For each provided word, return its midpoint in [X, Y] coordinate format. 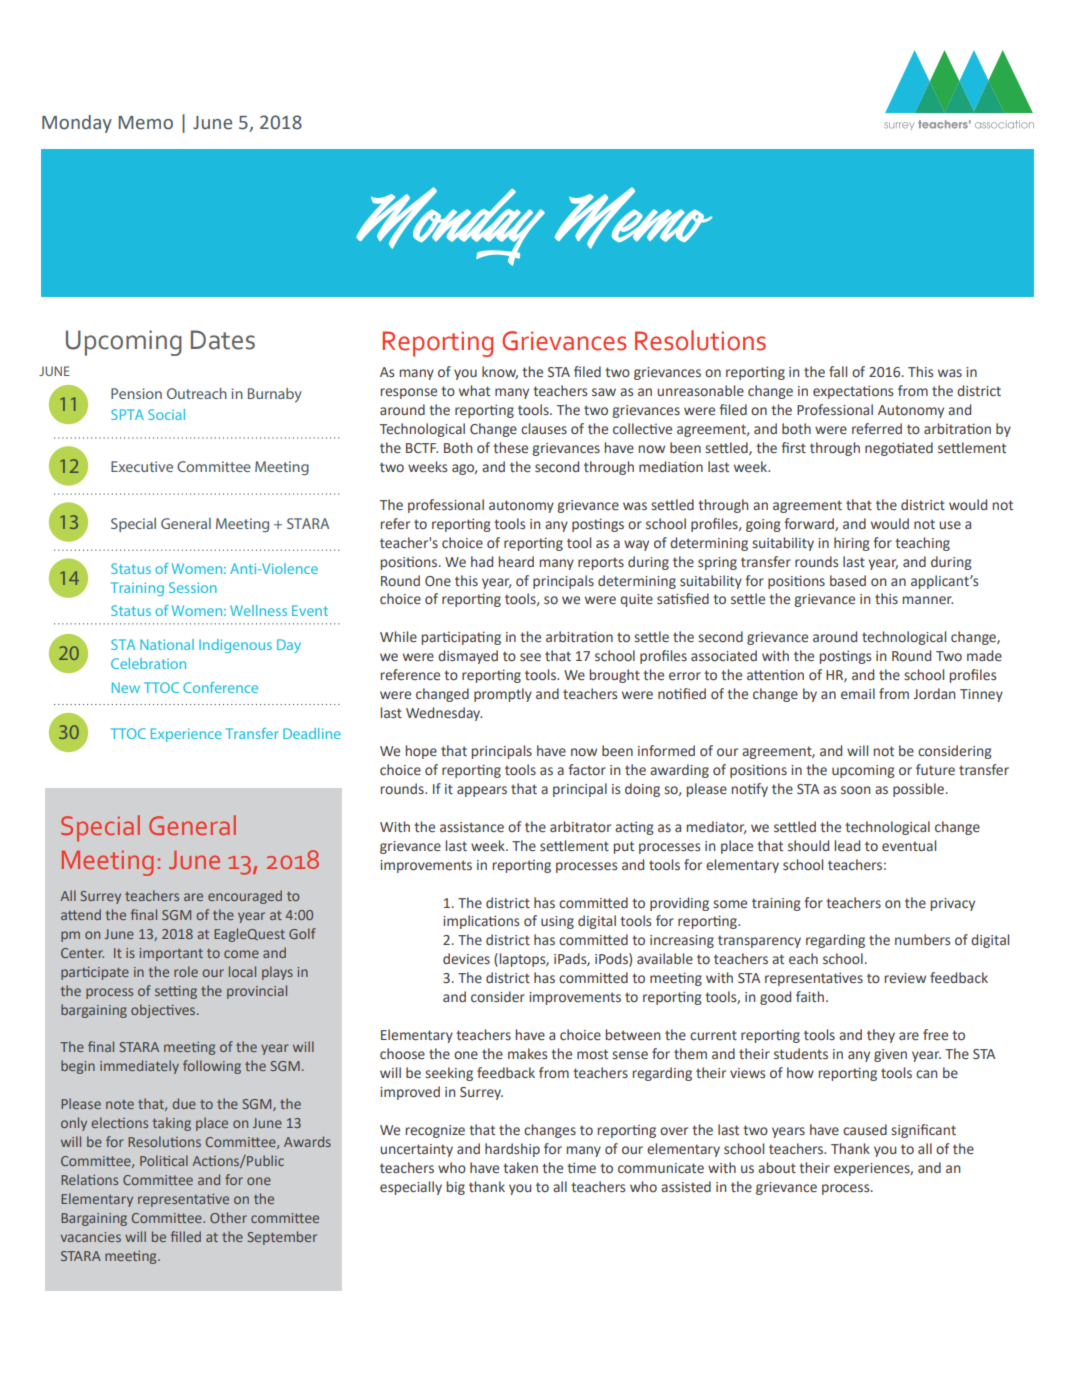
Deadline [312, 733]
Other [228, 1217]
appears [482, 791]
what [474, 390]
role [186, 971]
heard [516, 562]
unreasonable [700, 391]
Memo [145, 123]
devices [466, 959]
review [905, 978]
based [848, 581]
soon [855, 790]
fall [838, 371]
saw [604, 392]
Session [193, 587]
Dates [223, 340]
